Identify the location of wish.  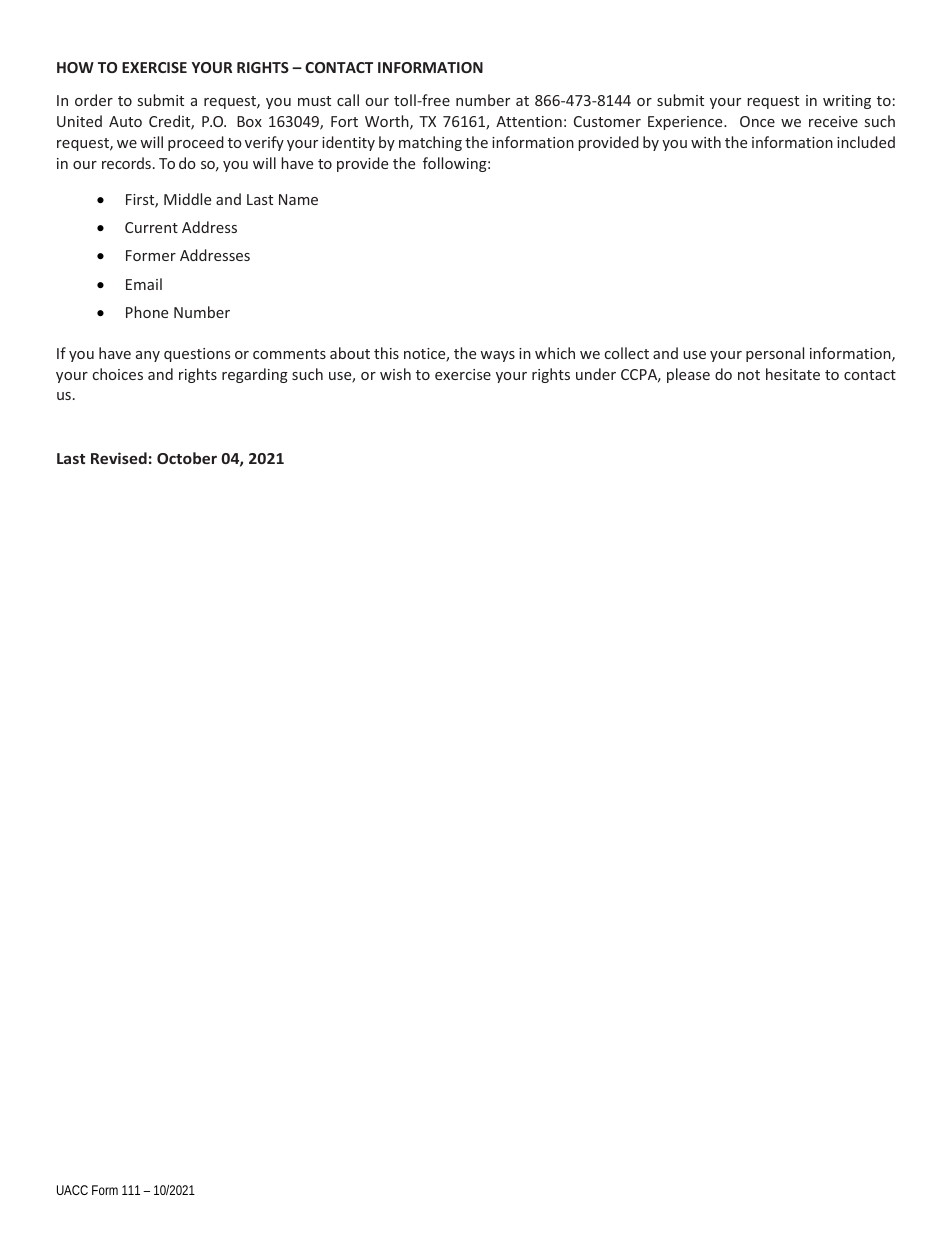
(395, 374).
